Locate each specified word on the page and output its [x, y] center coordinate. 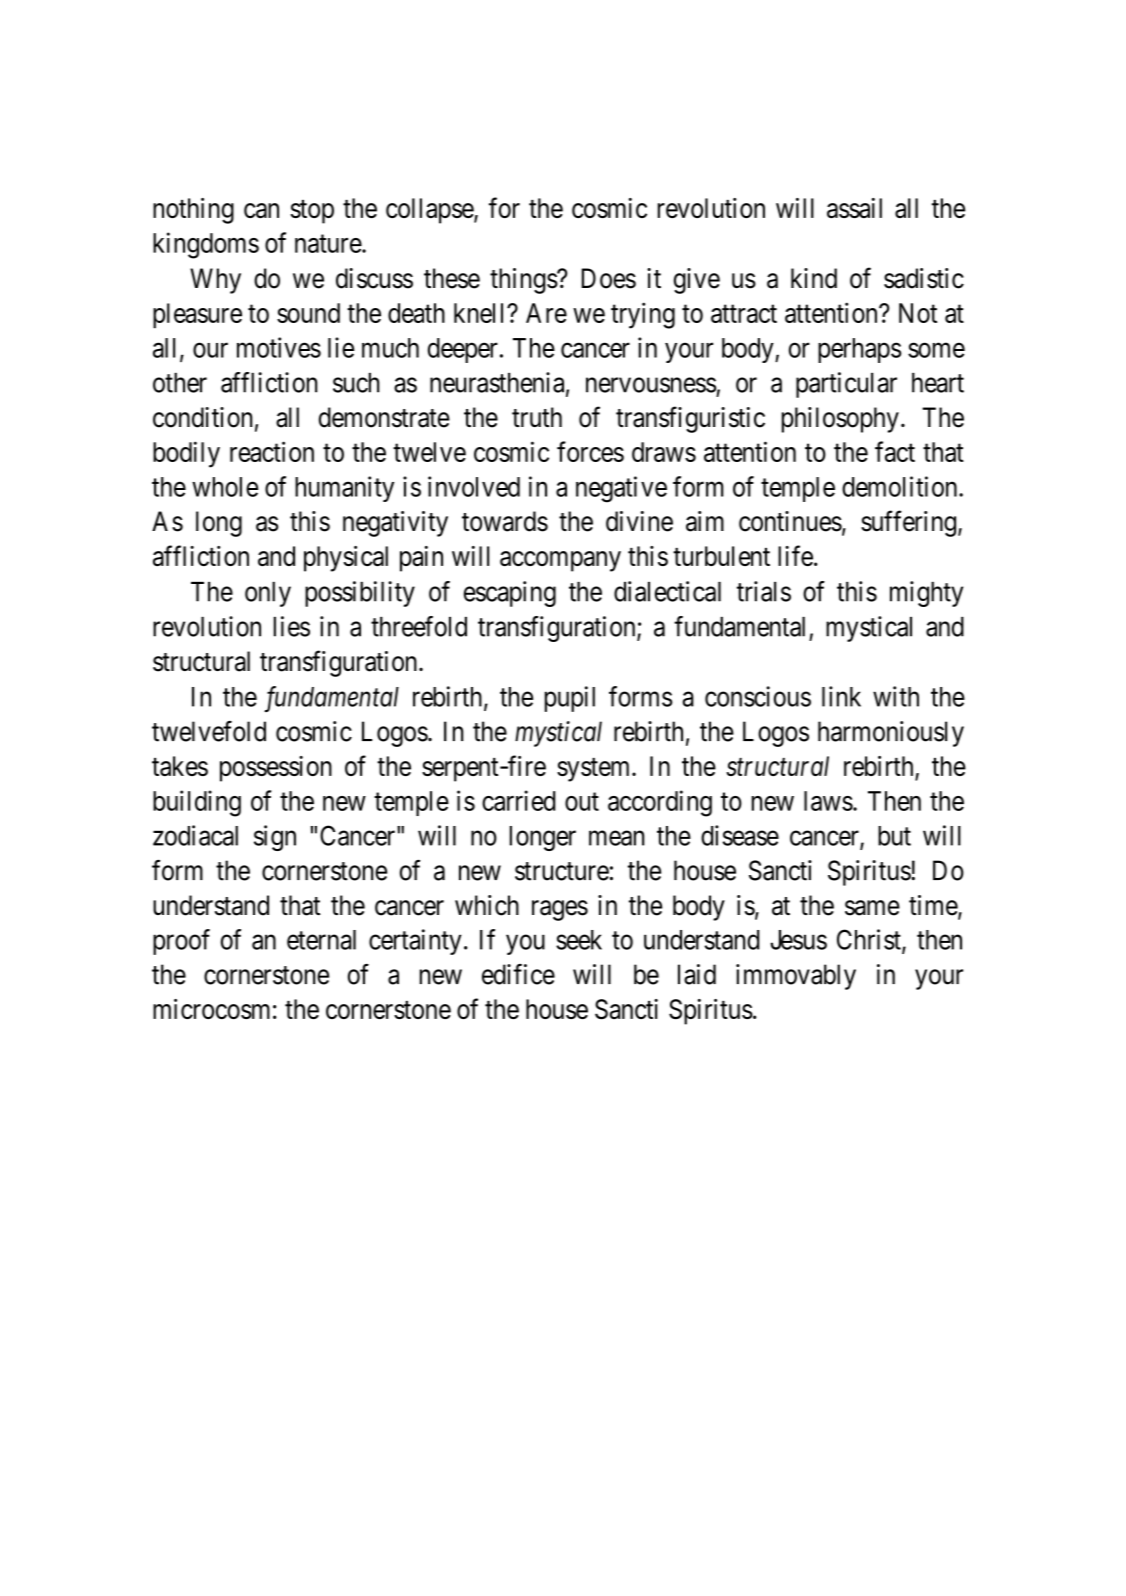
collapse [430, 211]
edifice [518, 974]
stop [312, 212]
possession [276, 769]
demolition [901, 486]
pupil [570, 699]
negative [621, 489]
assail [854, 208]
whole [225, 487]
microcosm [211, 1009]
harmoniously [891, 734]
